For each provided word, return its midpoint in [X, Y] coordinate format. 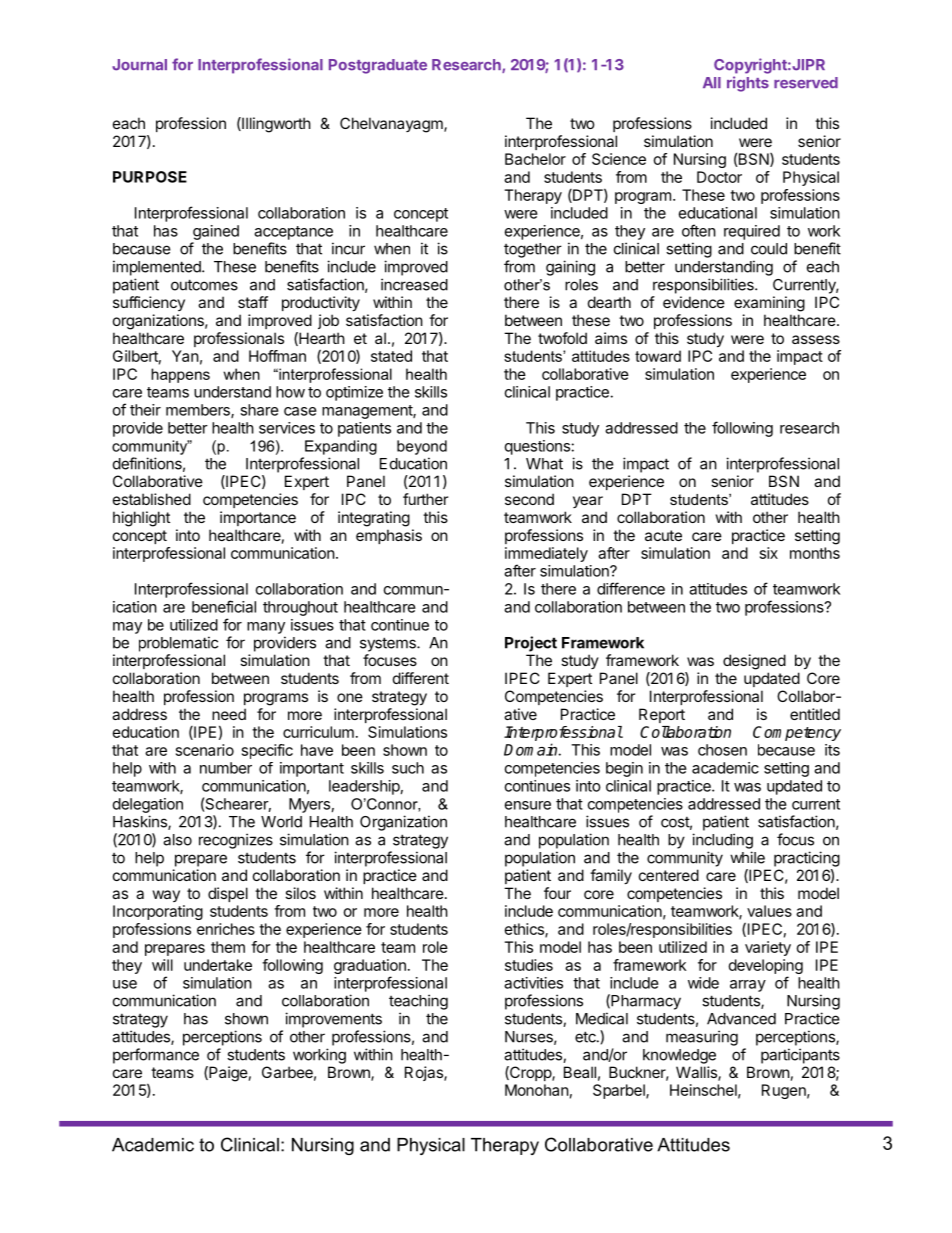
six [769, 553]
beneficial [224, 606]
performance [156, 1056]
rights [748, 84]
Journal [139, 65]
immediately [546, 556]
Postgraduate [378, 66]
